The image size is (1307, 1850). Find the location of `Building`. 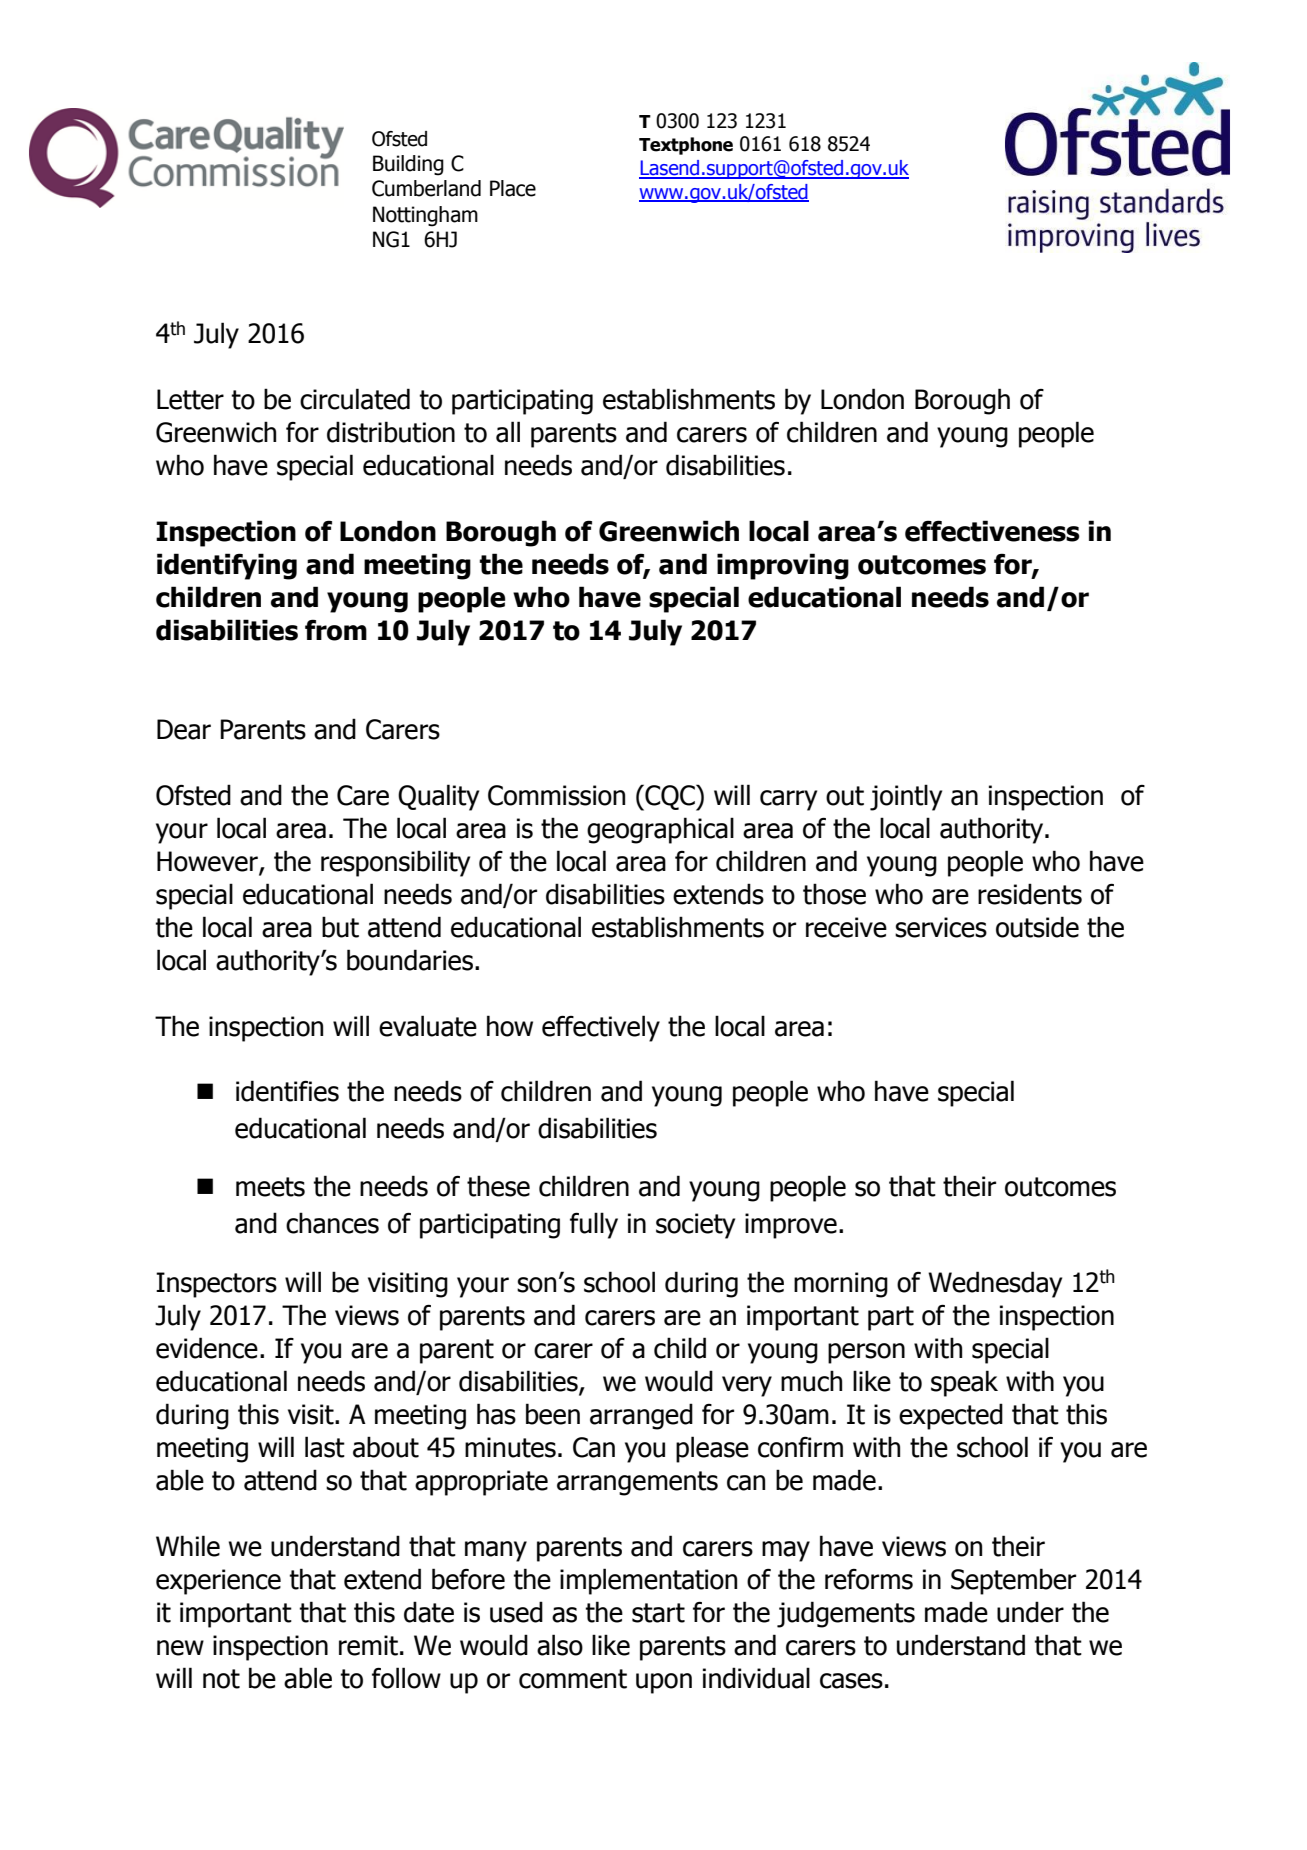

Building is located at coordinates (408, 165).
